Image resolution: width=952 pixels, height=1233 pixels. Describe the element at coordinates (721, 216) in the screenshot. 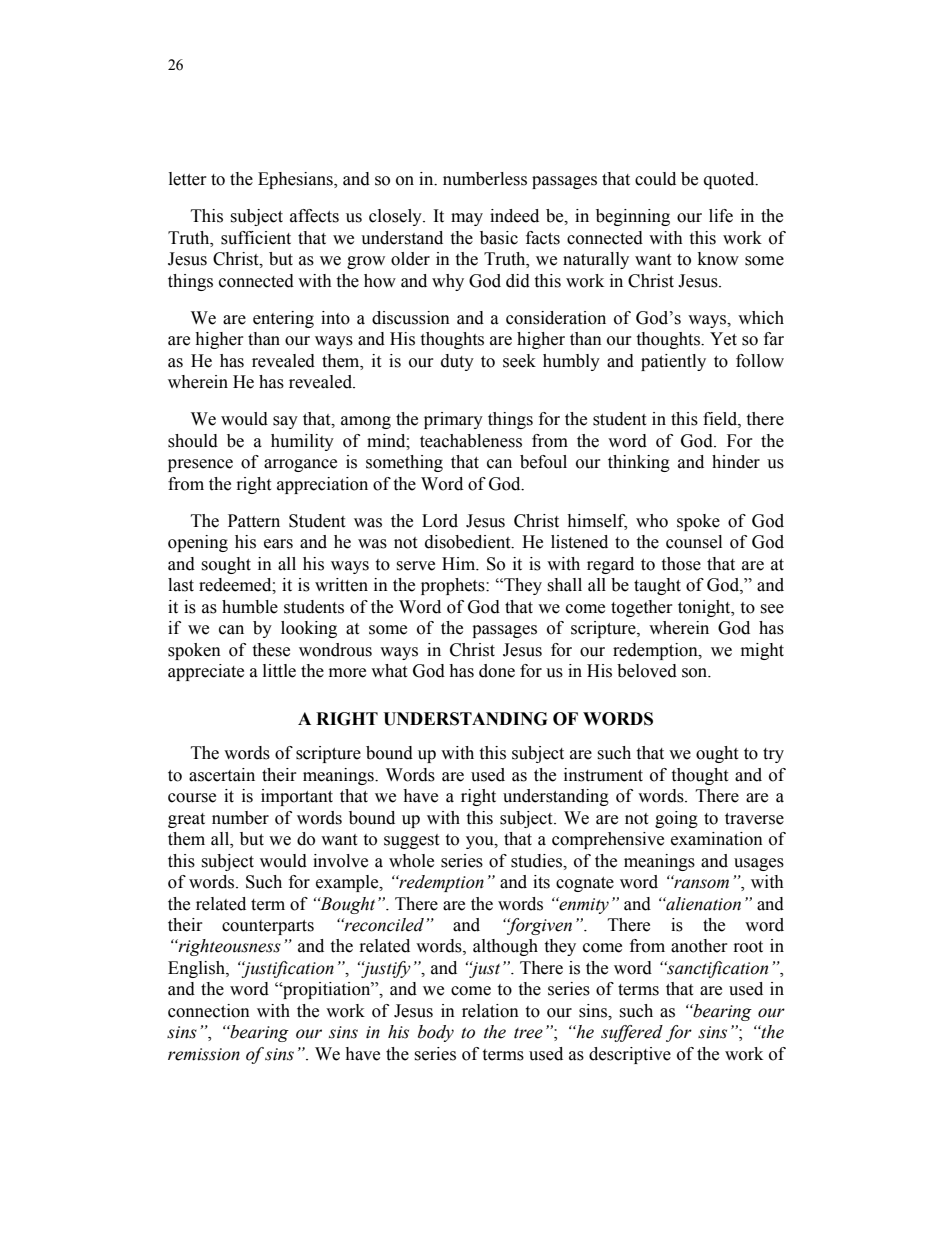

I see `life` at that location.
